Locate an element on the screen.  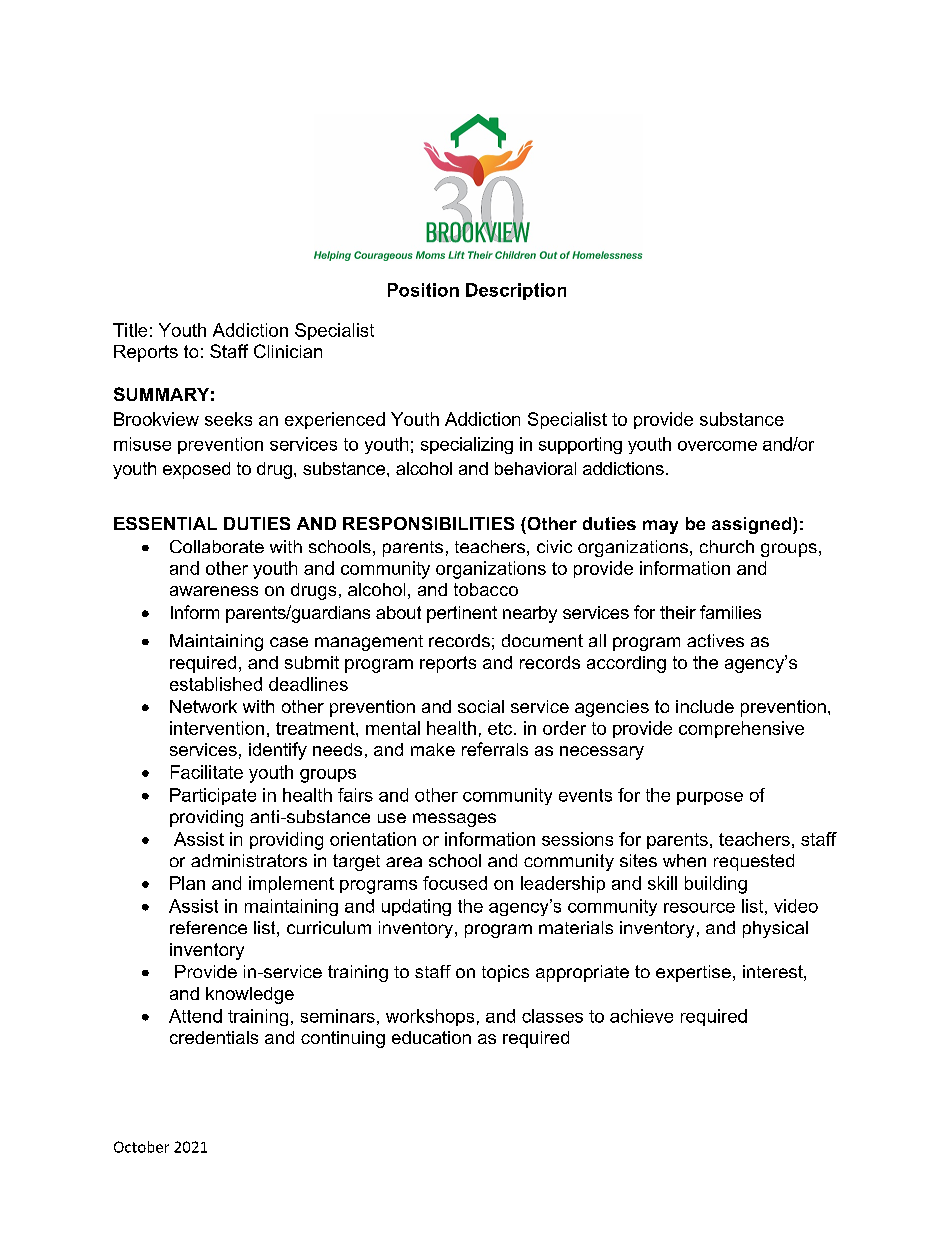
focused is located at coordinates (455, 883).
